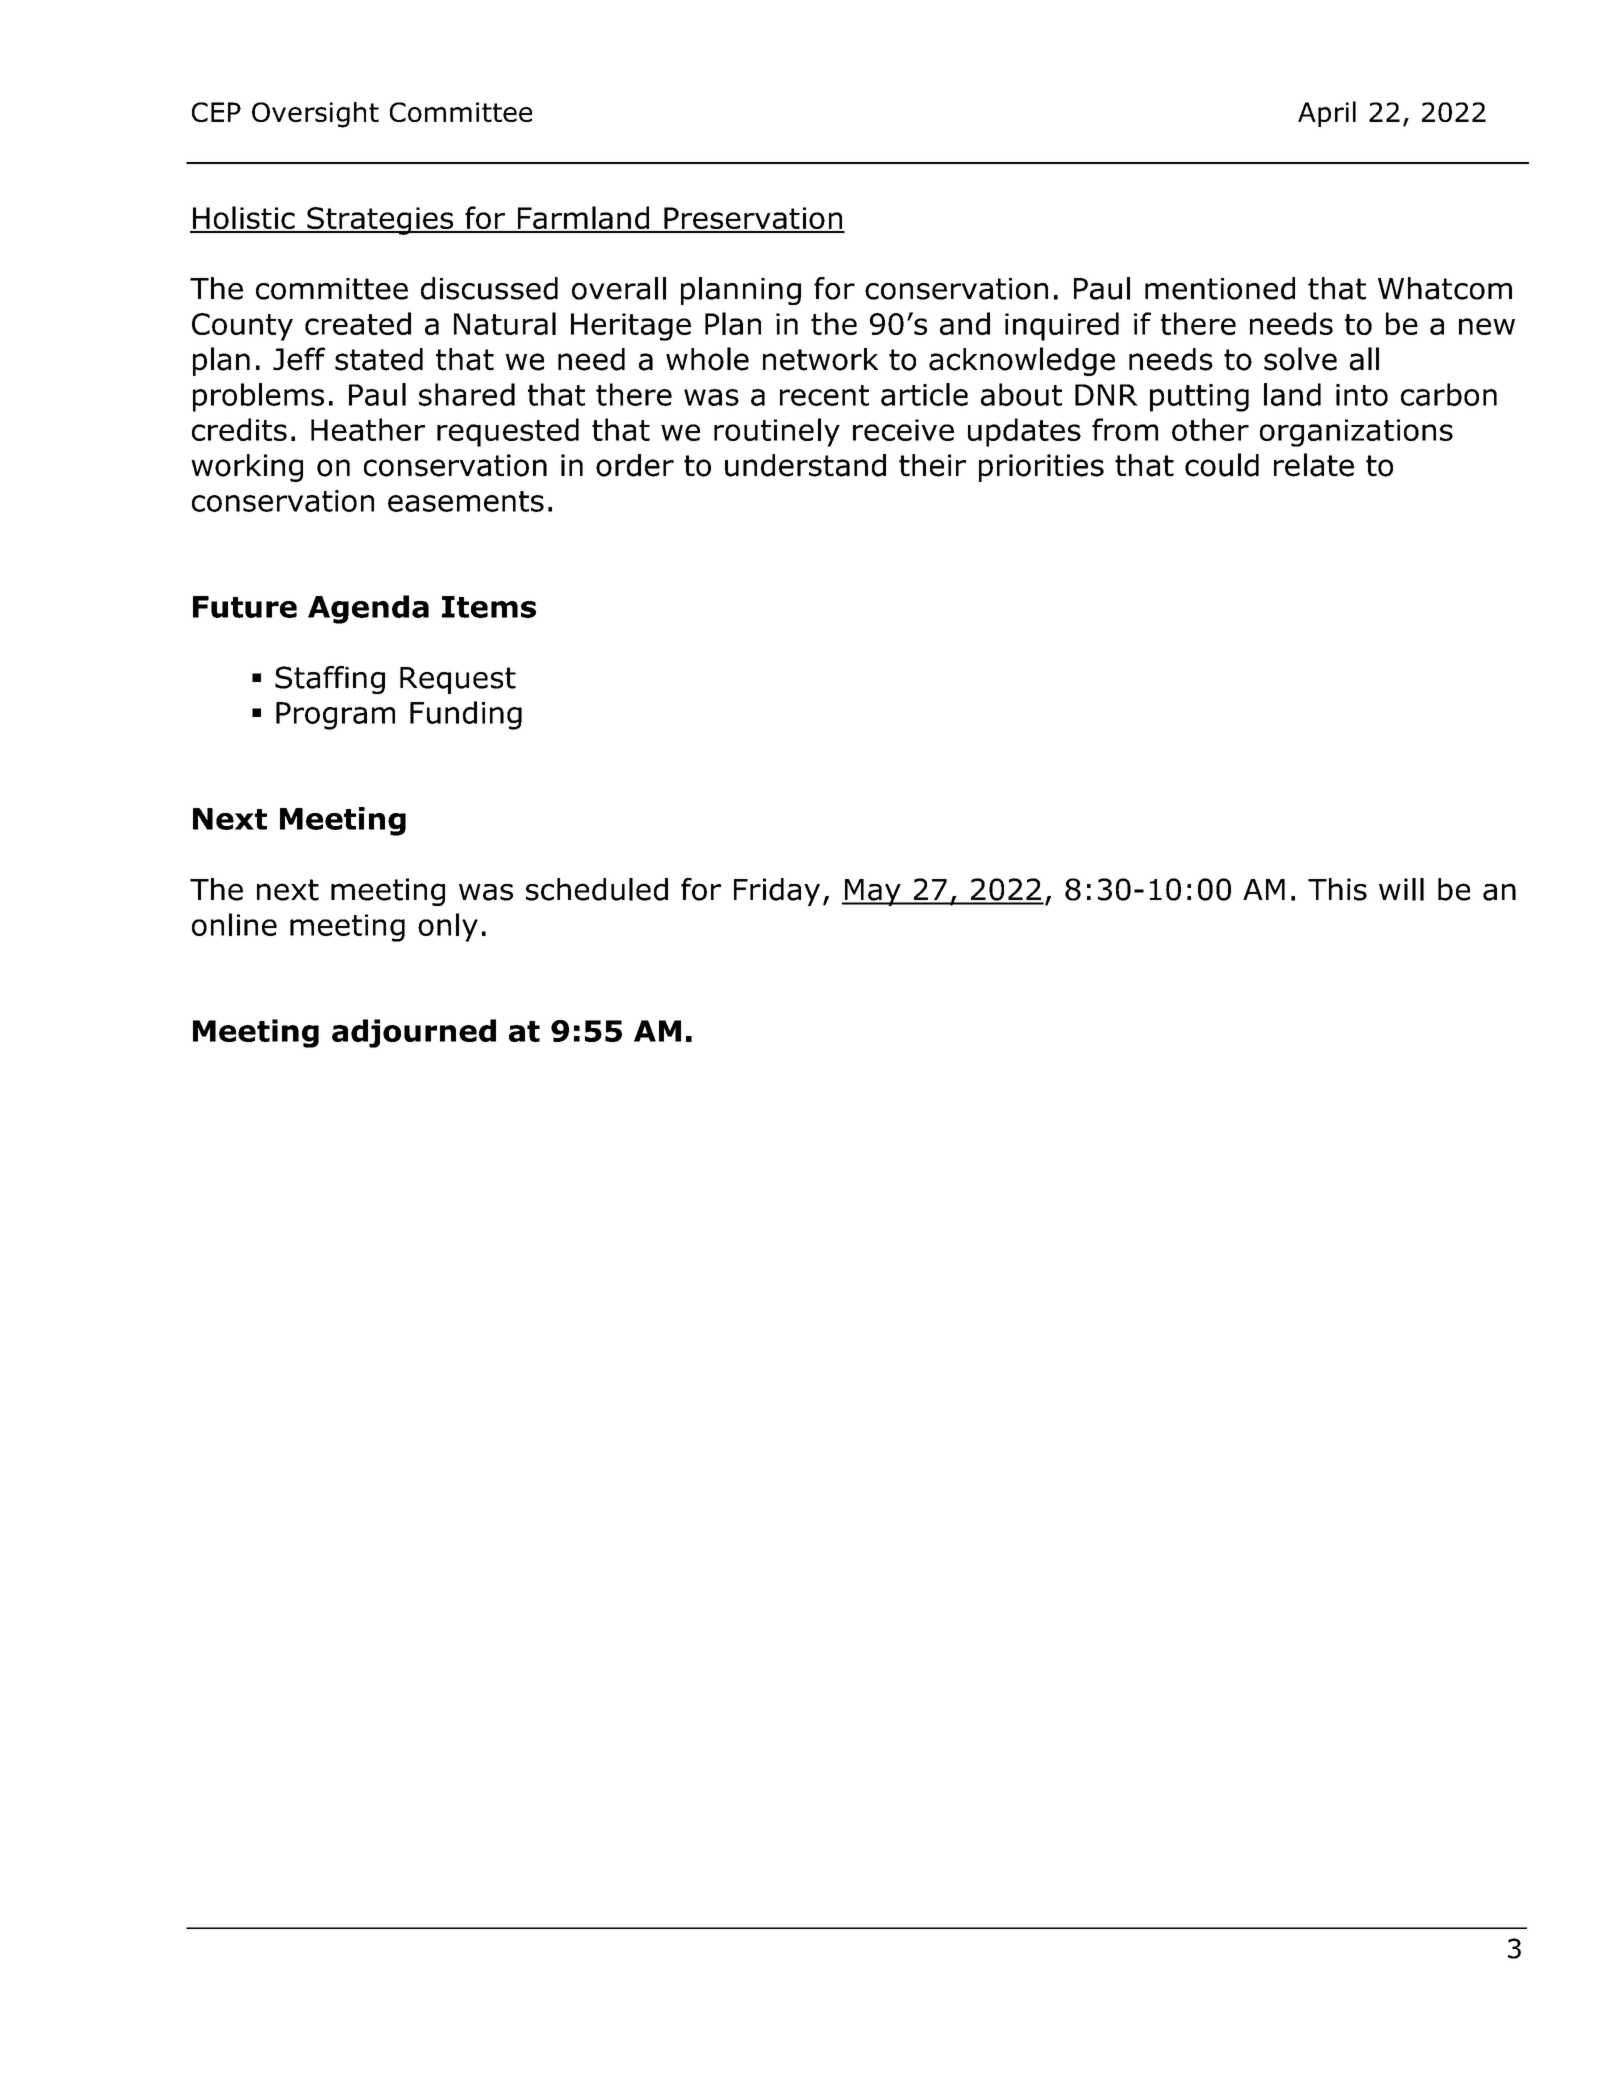 This document has height=2094, width=1618. What do you see at coordinates (489, 607) in the document?
I see `Items` at bounding box center [489, 607].
